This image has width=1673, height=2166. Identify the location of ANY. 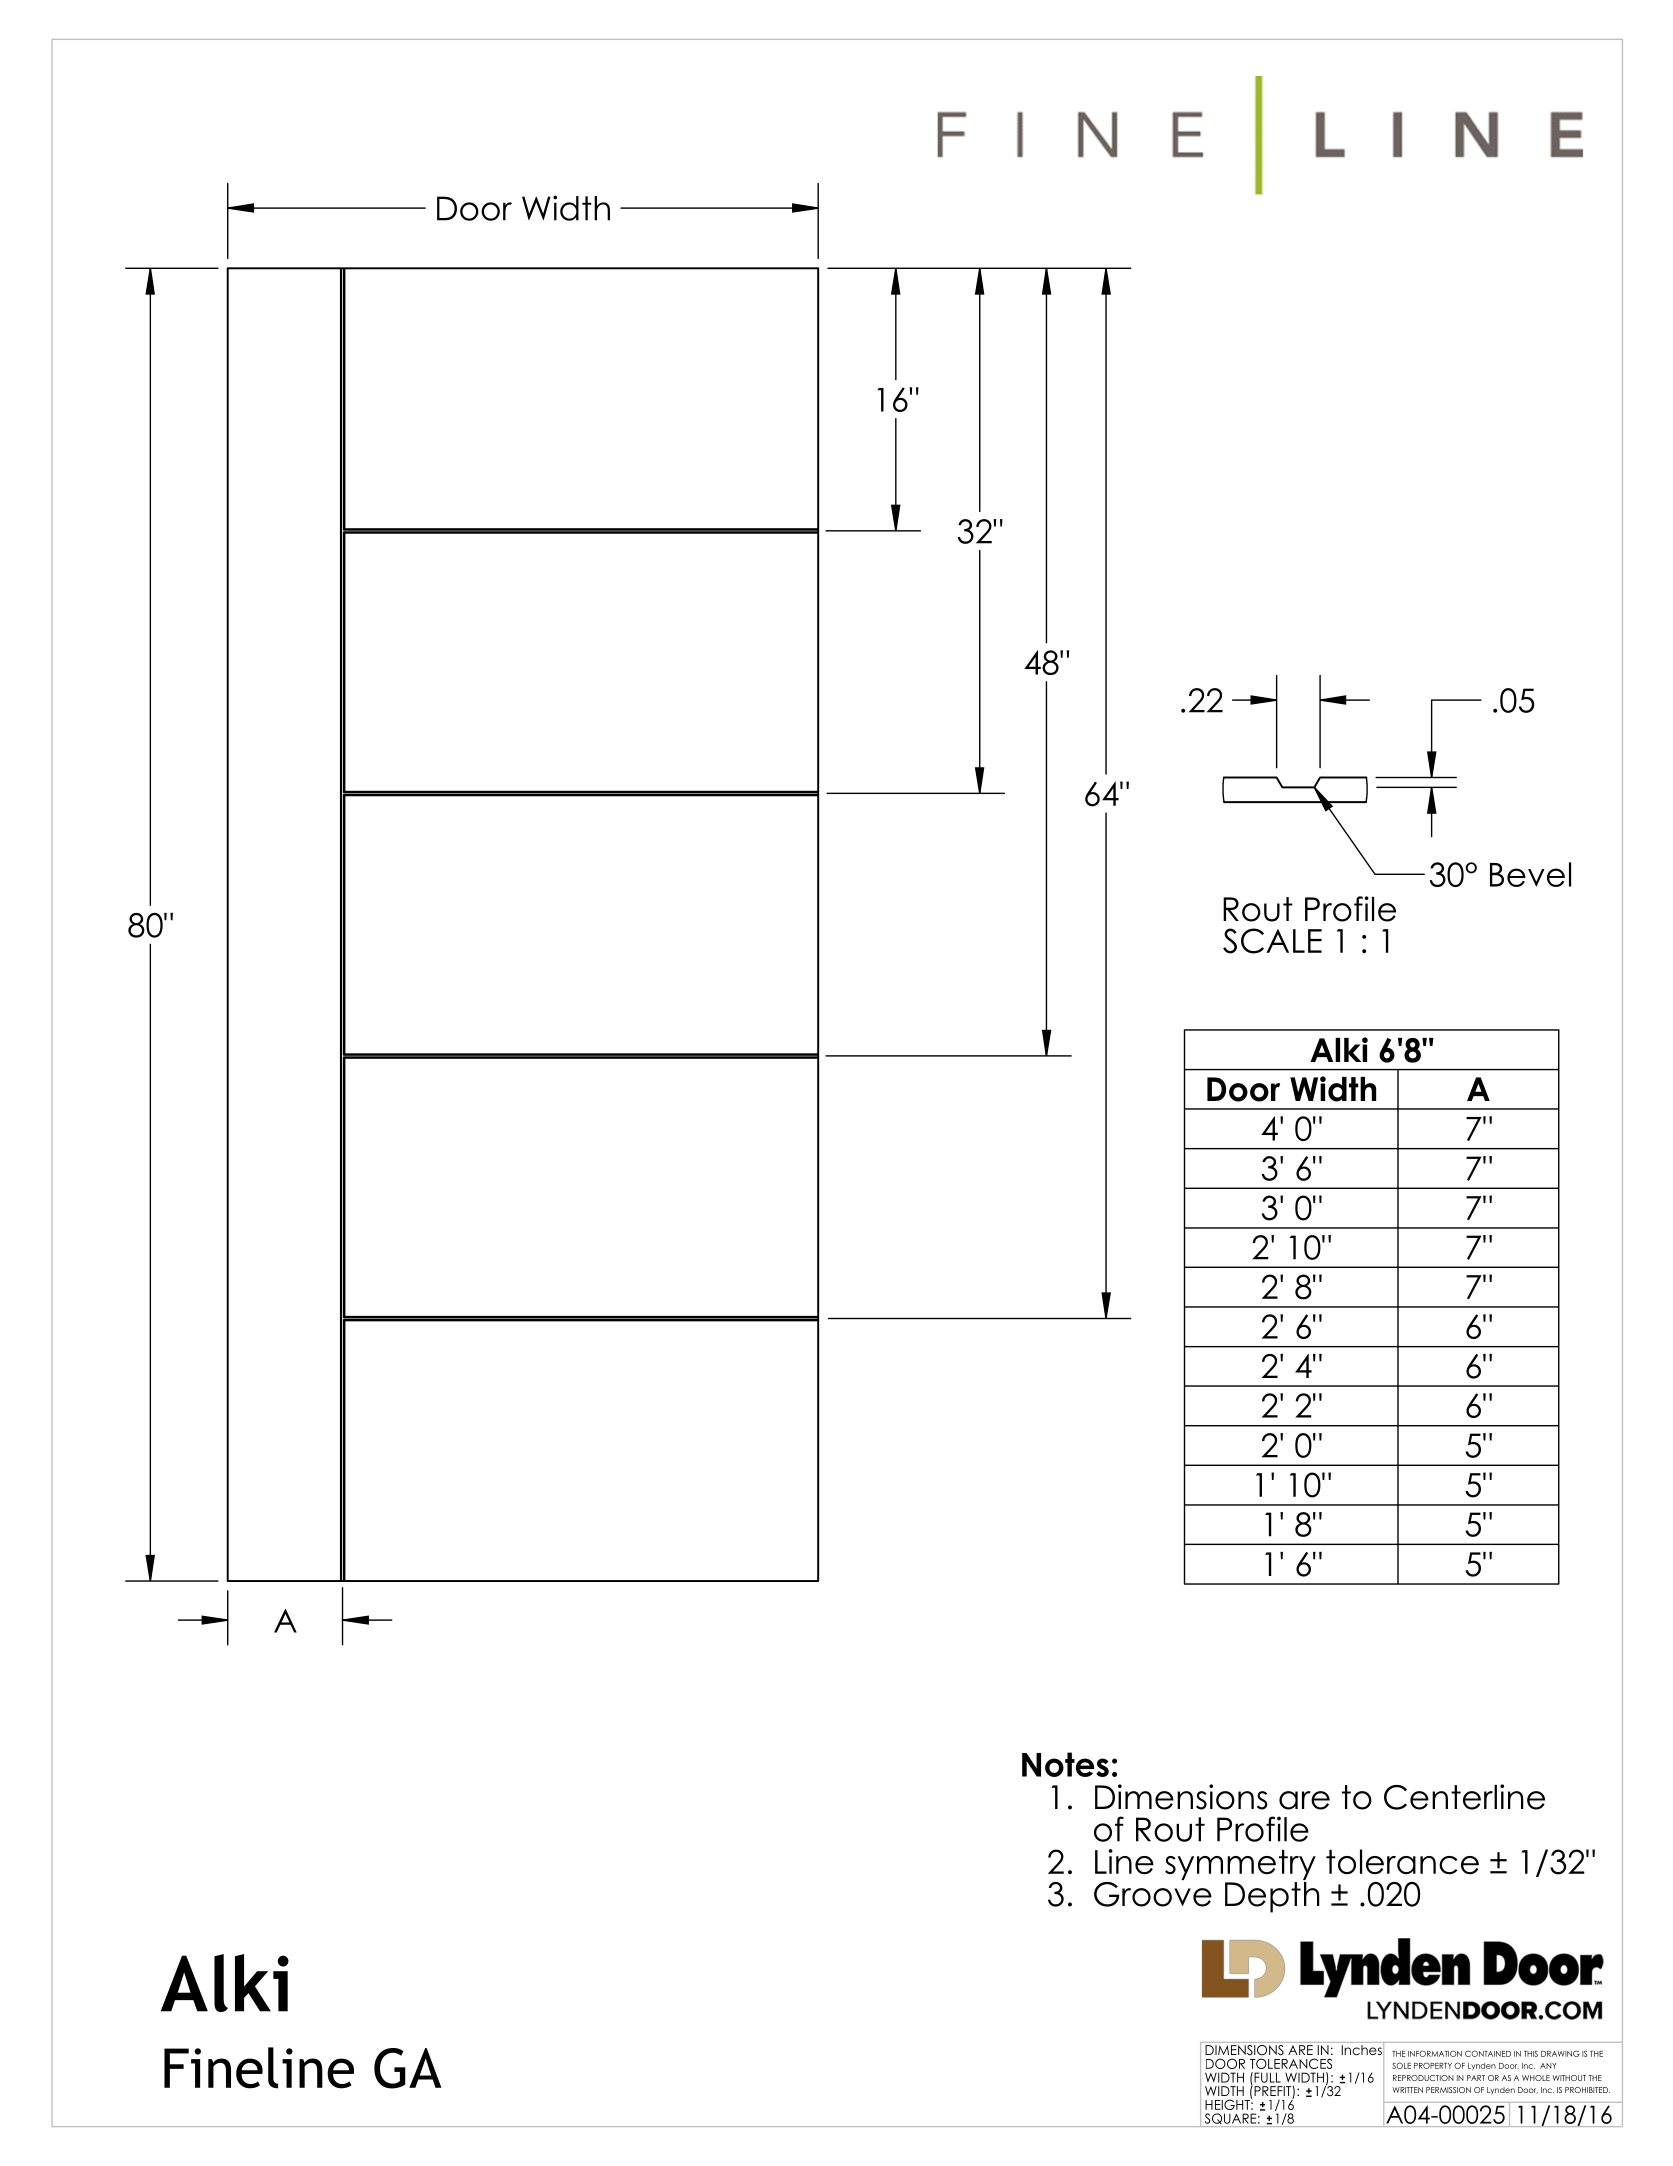
(1548, 2066).
